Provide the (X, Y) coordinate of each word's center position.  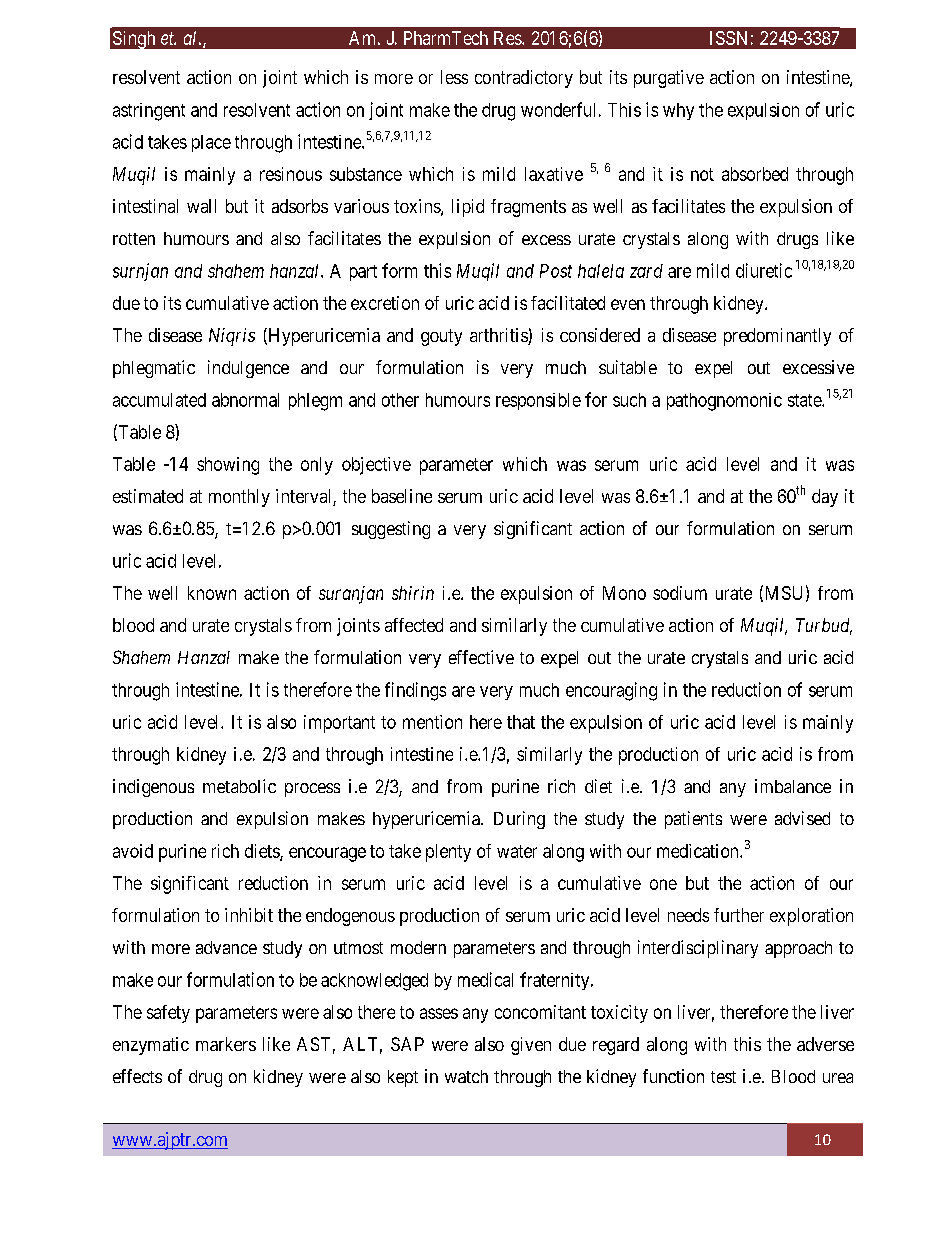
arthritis (499, 336)
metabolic (239, 786)
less (454, 77)
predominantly (777, 337)
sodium (680, 593)
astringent (149, 112)
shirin (413, 593)
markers (226, 1044)
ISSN (728, 38)
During (519, 820)
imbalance (793, 786)
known (212, 593)
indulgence (248, 369)
